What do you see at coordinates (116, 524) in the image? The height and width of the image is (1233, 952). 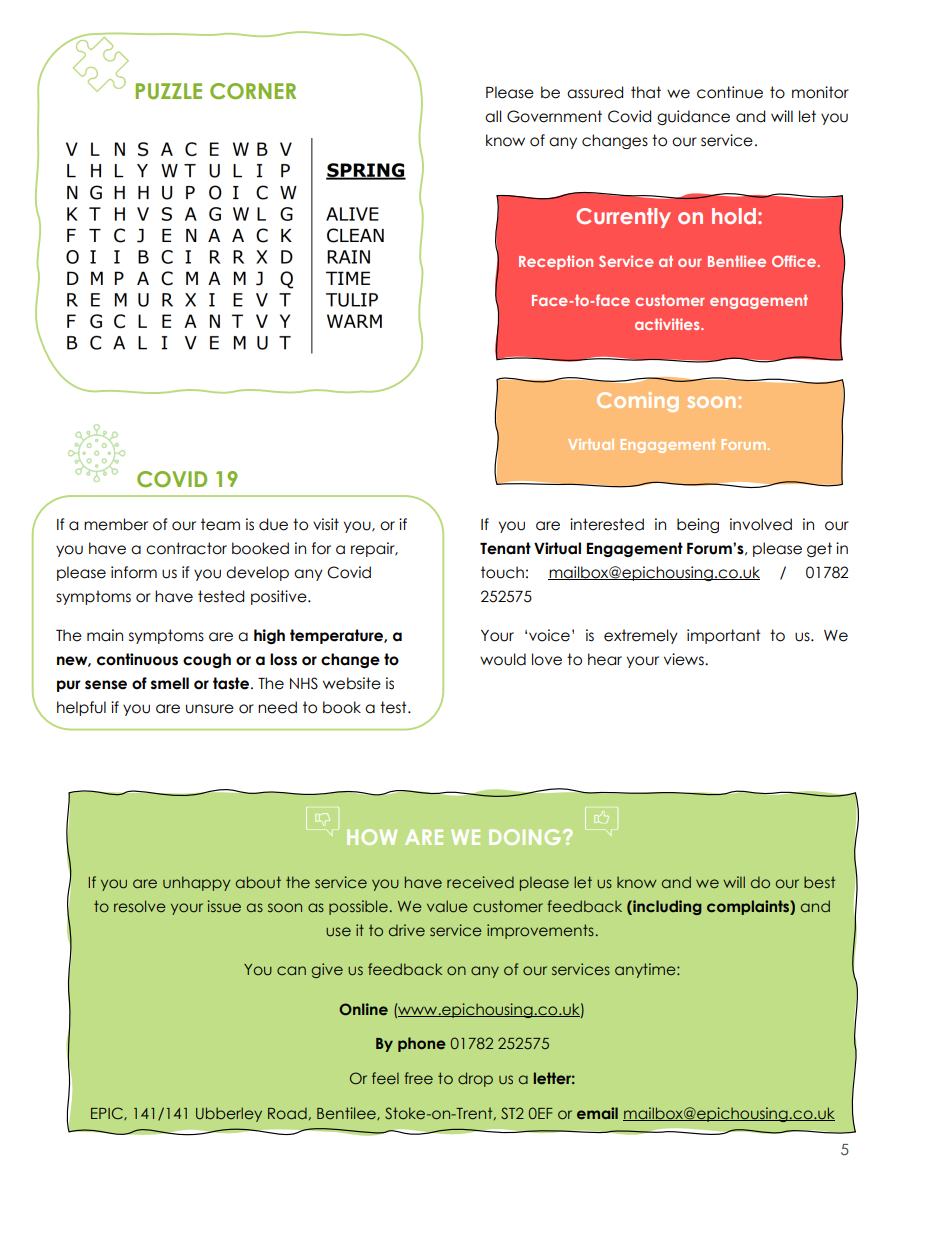 I see `member` at bounding box center [116, 524].
